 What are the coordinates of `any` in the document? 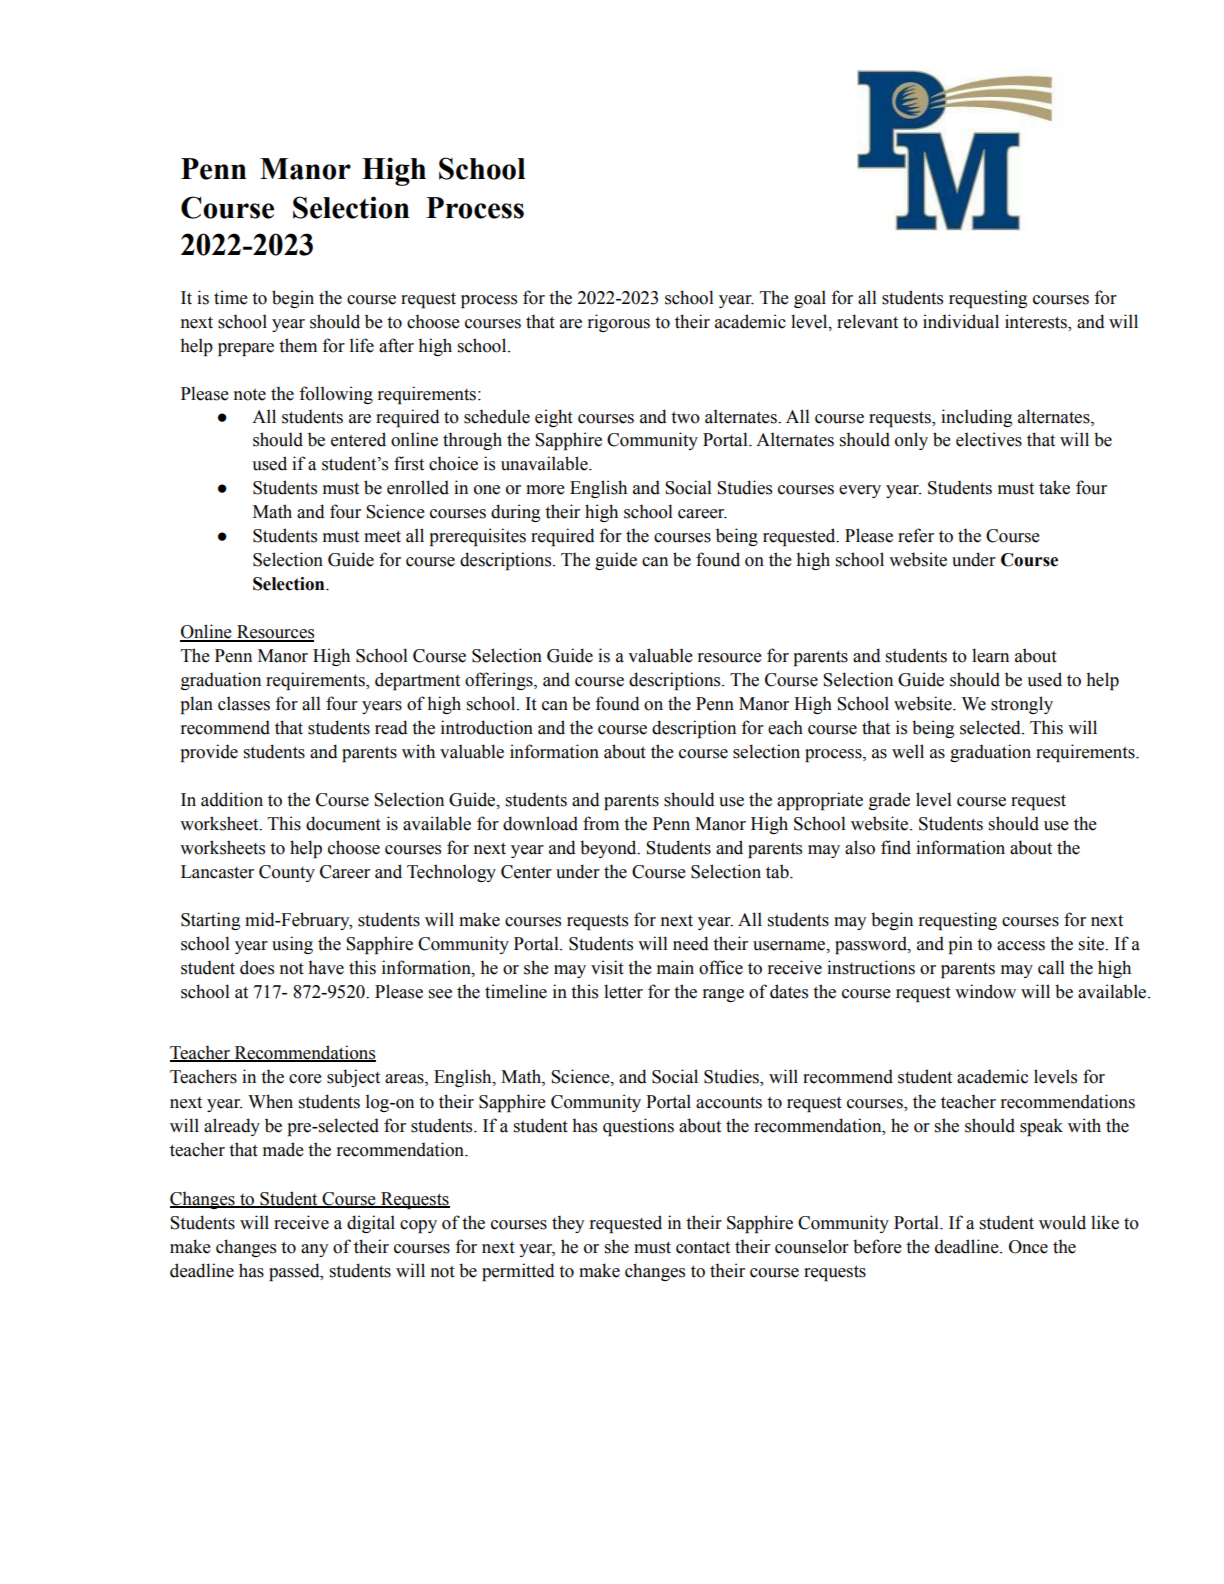 It's located at (314, 1250).
